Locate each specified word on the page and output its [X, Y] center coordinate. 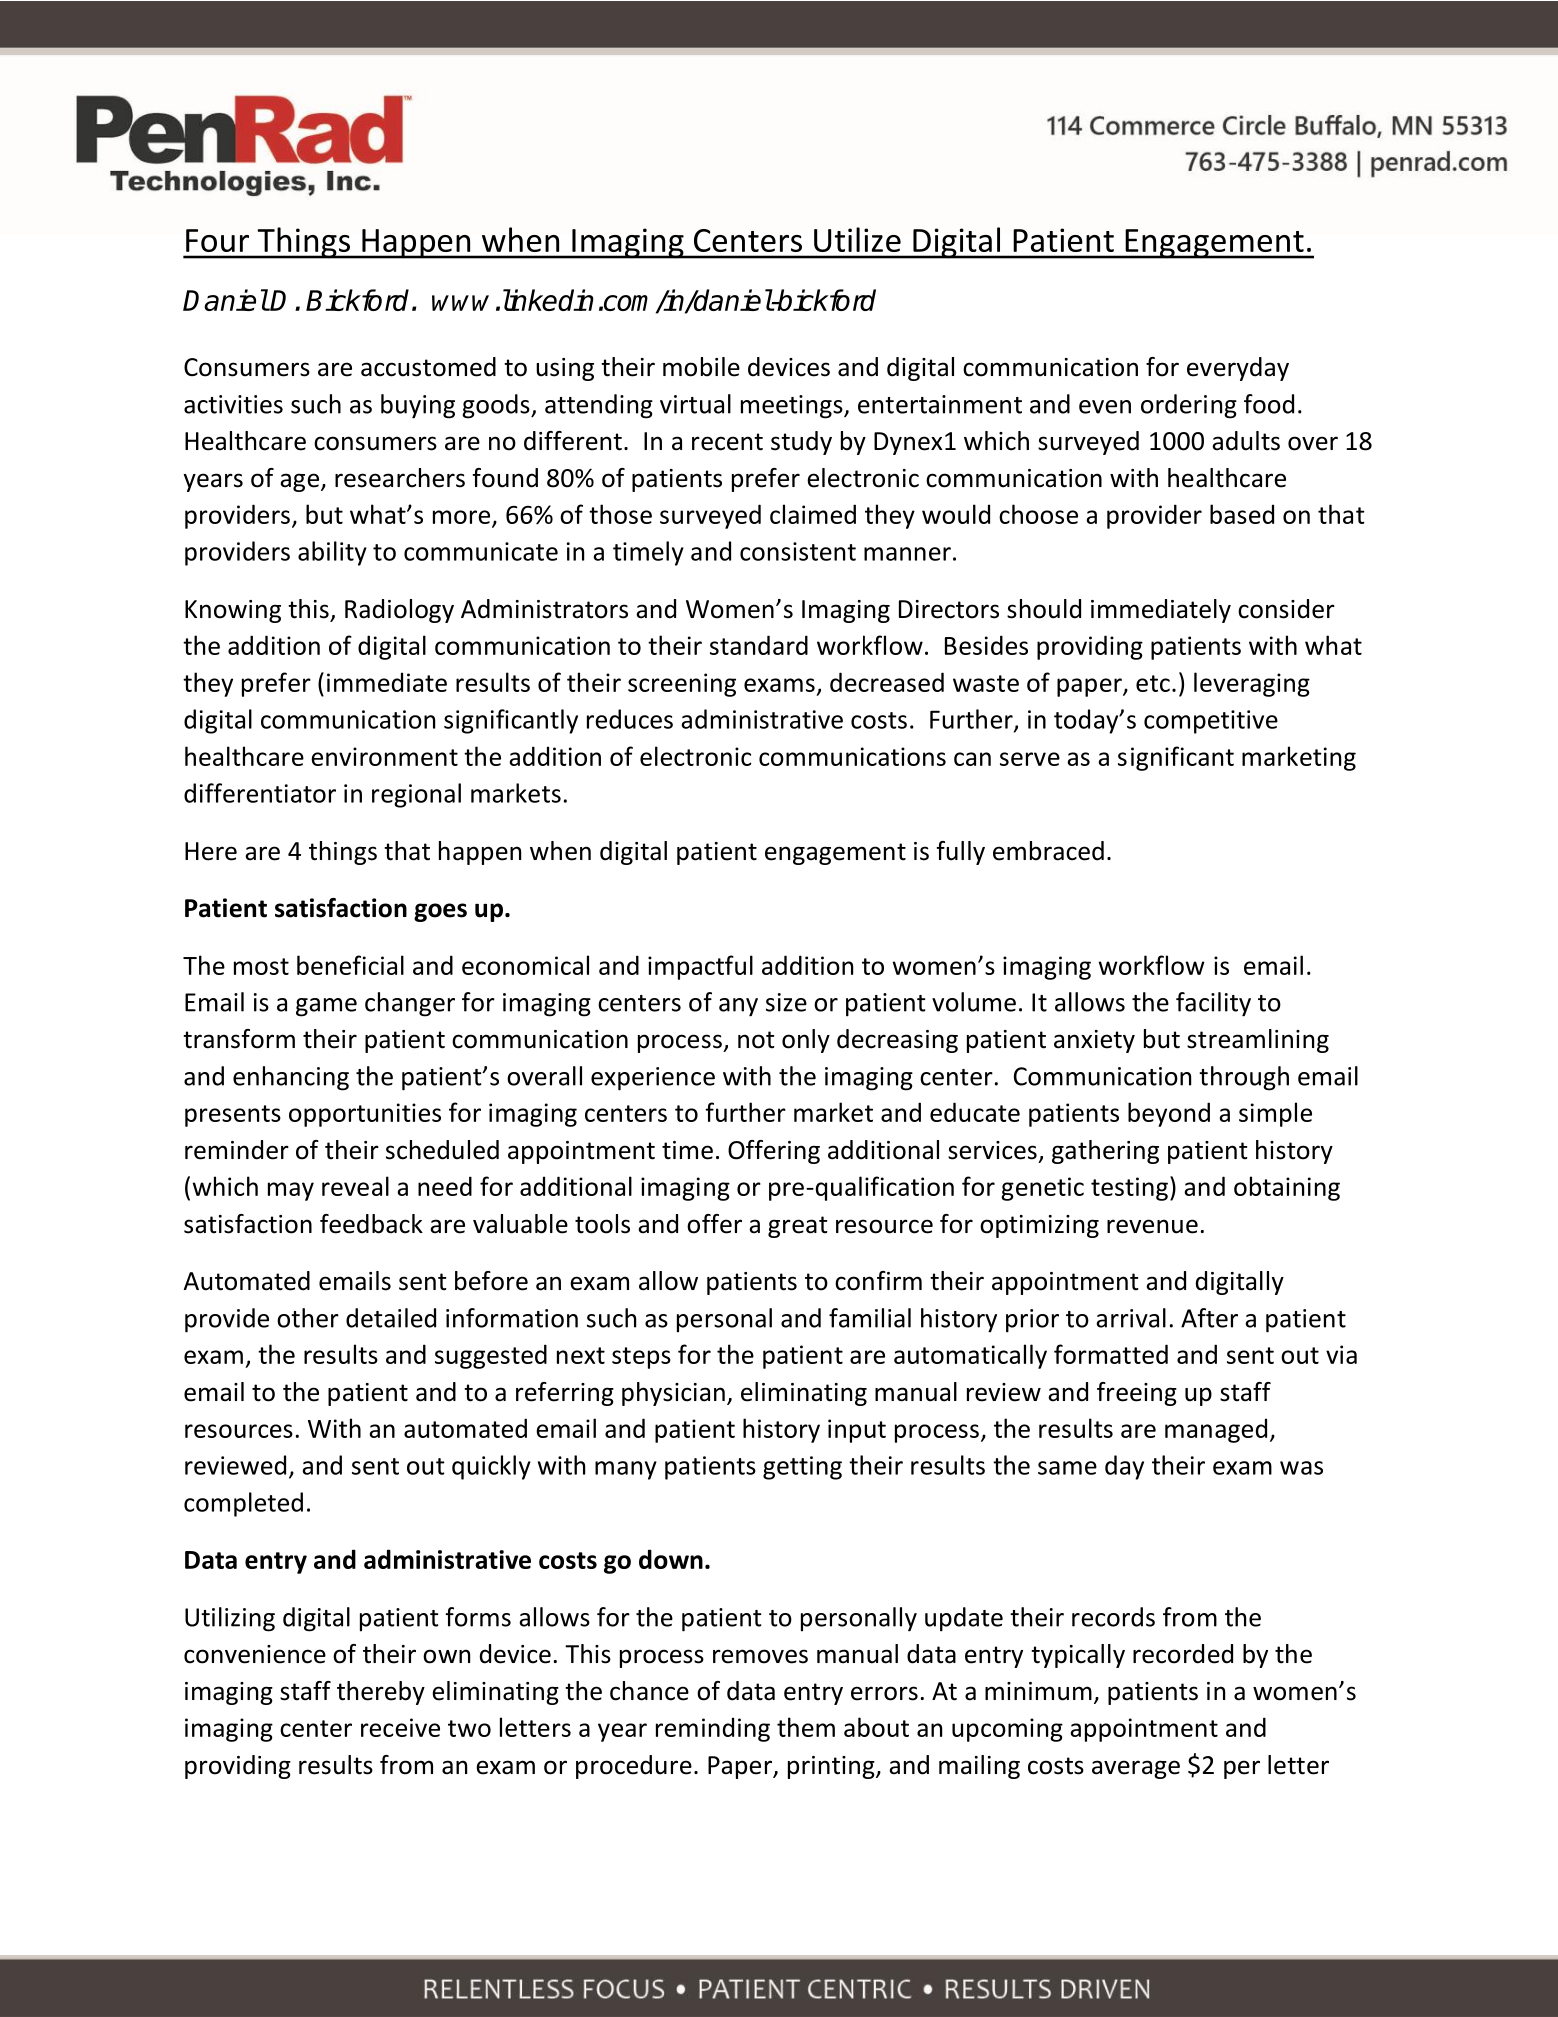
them [806, 1727]
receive [400, 1727]
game [326, 1007]
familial [870, 1318]
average [1136, 1769]
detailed [391, 1318]
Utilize [857, 239]
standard [759, 645]
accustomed [428, 367]
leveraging [1252, 684]
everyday [1238, 369]
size [786, 1002]
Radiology [399, 611]
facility [1213, 1004]
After [1209, 1318]
